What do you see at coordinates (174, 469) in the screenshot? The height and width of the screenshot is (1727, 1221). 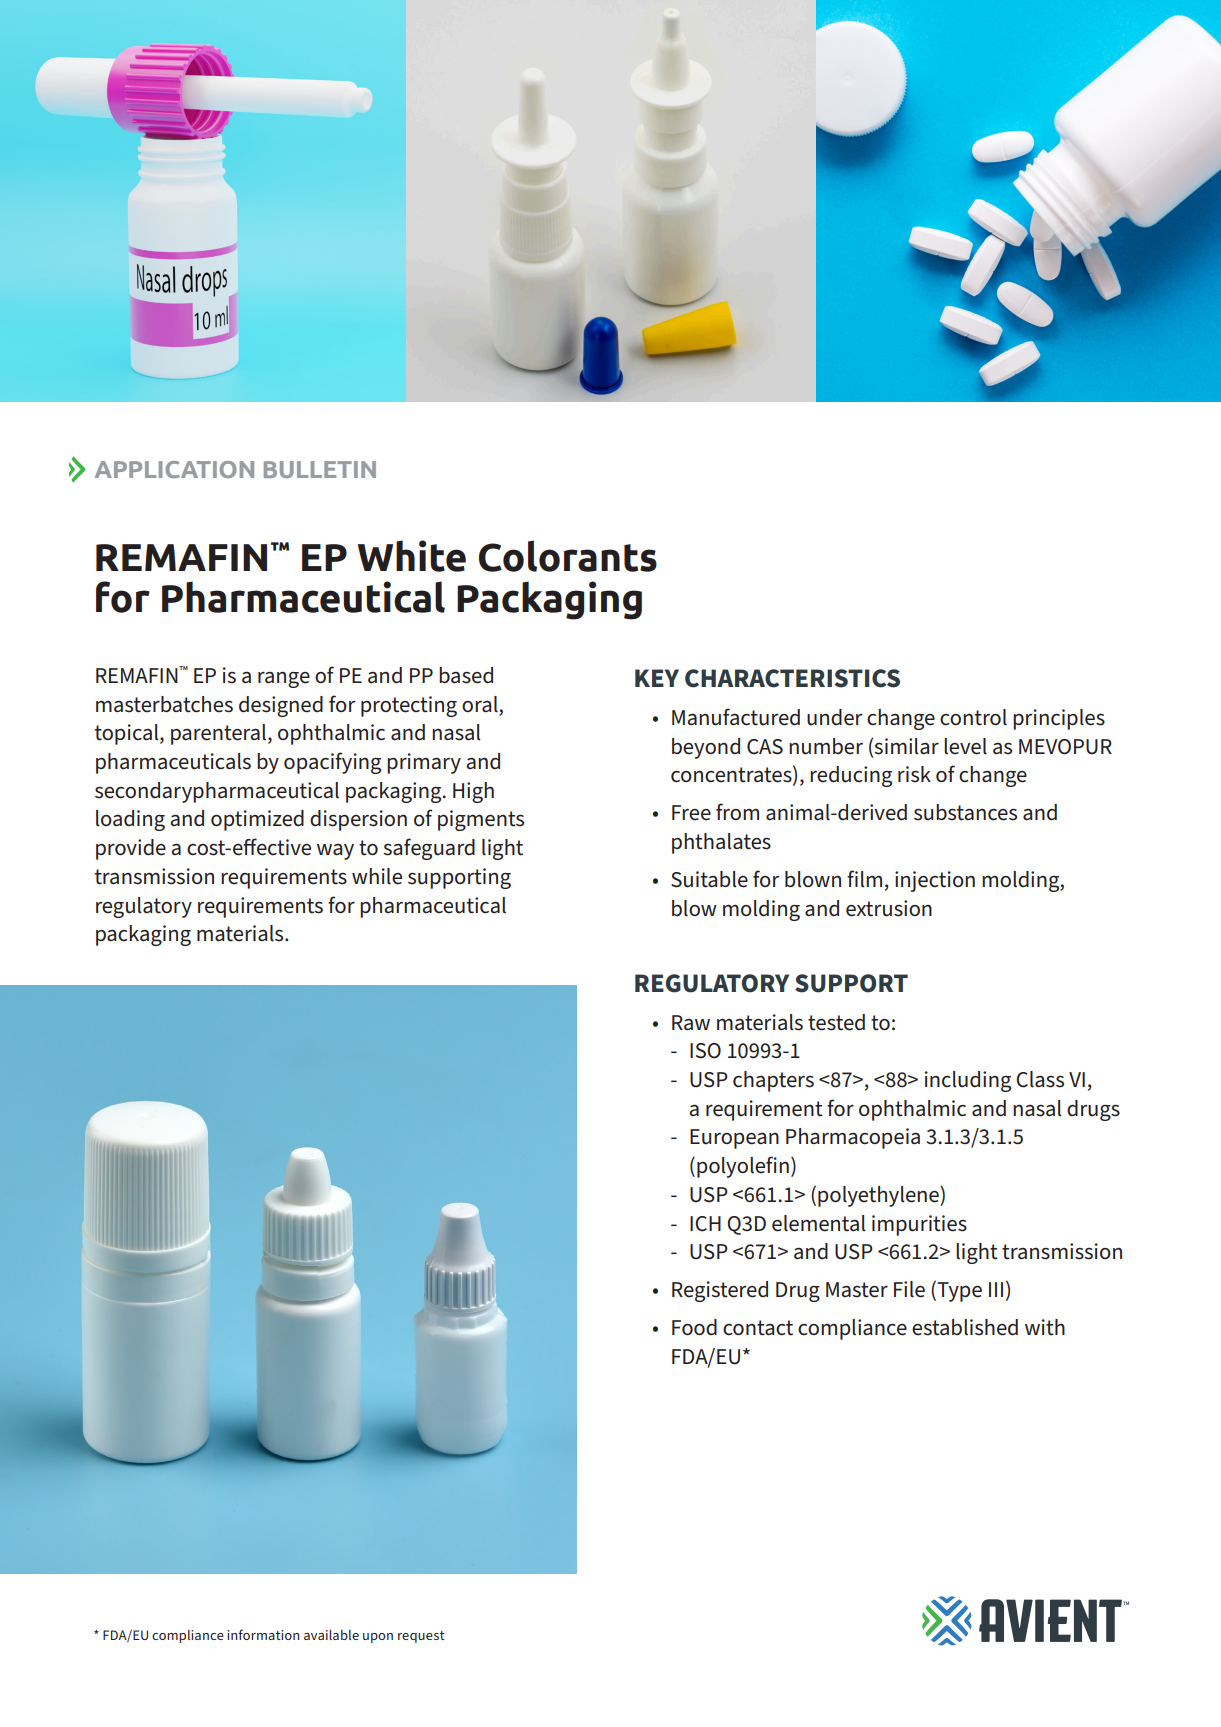 I see `APPLICATION` at bounding box center [174, 469].
